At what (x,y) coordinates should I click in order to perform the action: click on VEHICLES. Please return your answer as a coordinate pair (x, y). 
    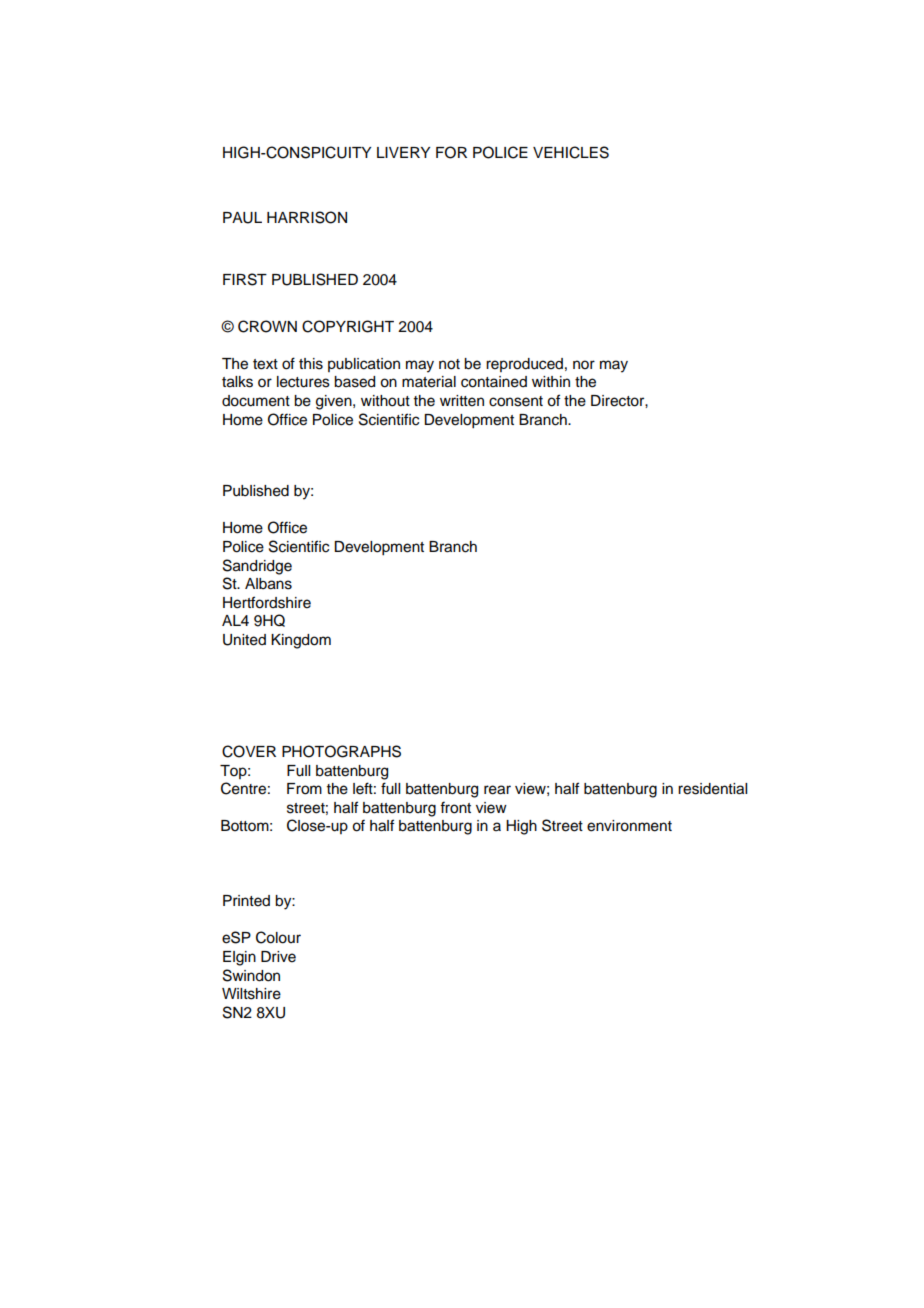
    Looking at the image, I should click on (571, 152).
